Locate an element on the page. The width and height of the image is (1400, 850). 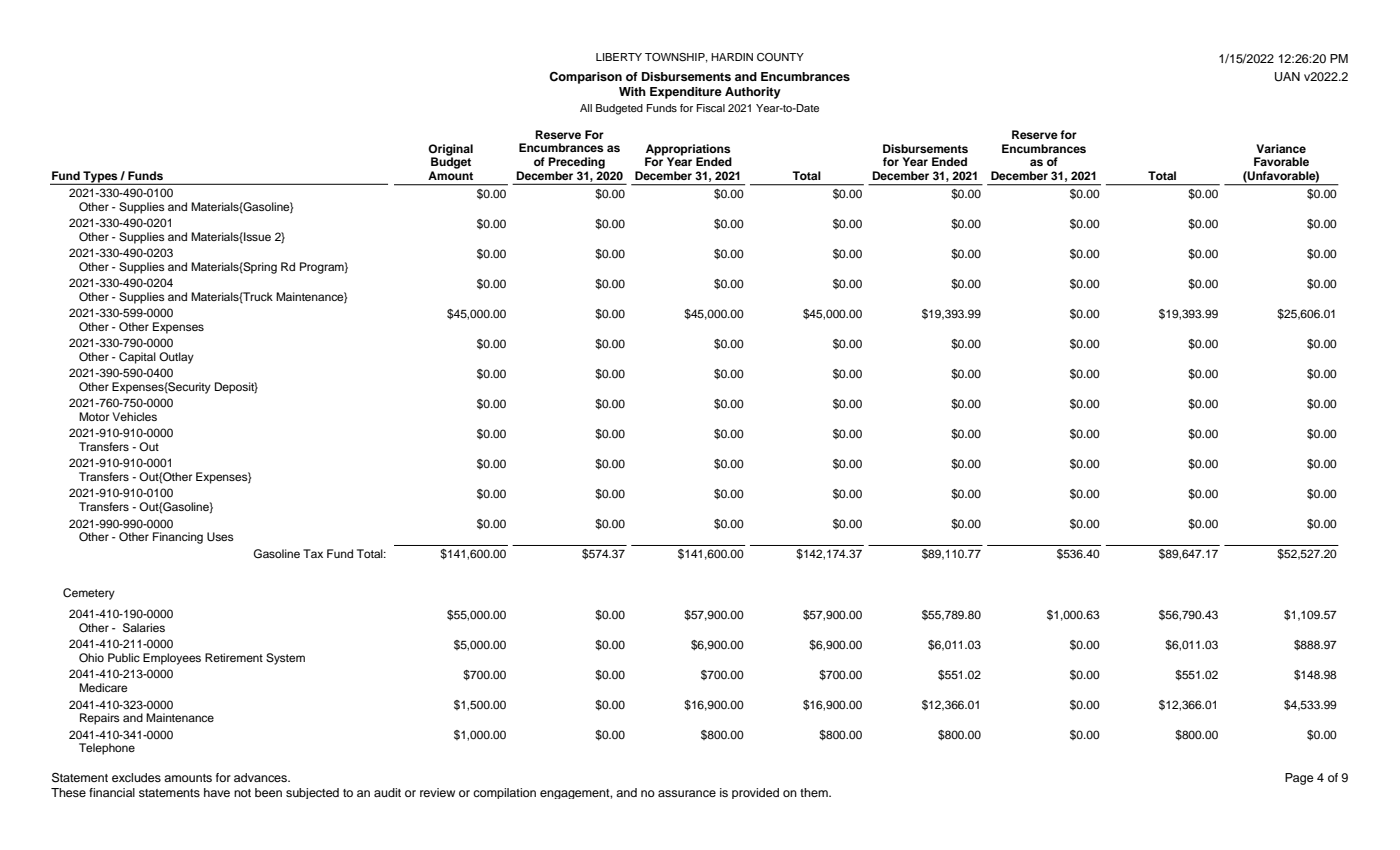
Variance is located at coordinates (1281, 148).
